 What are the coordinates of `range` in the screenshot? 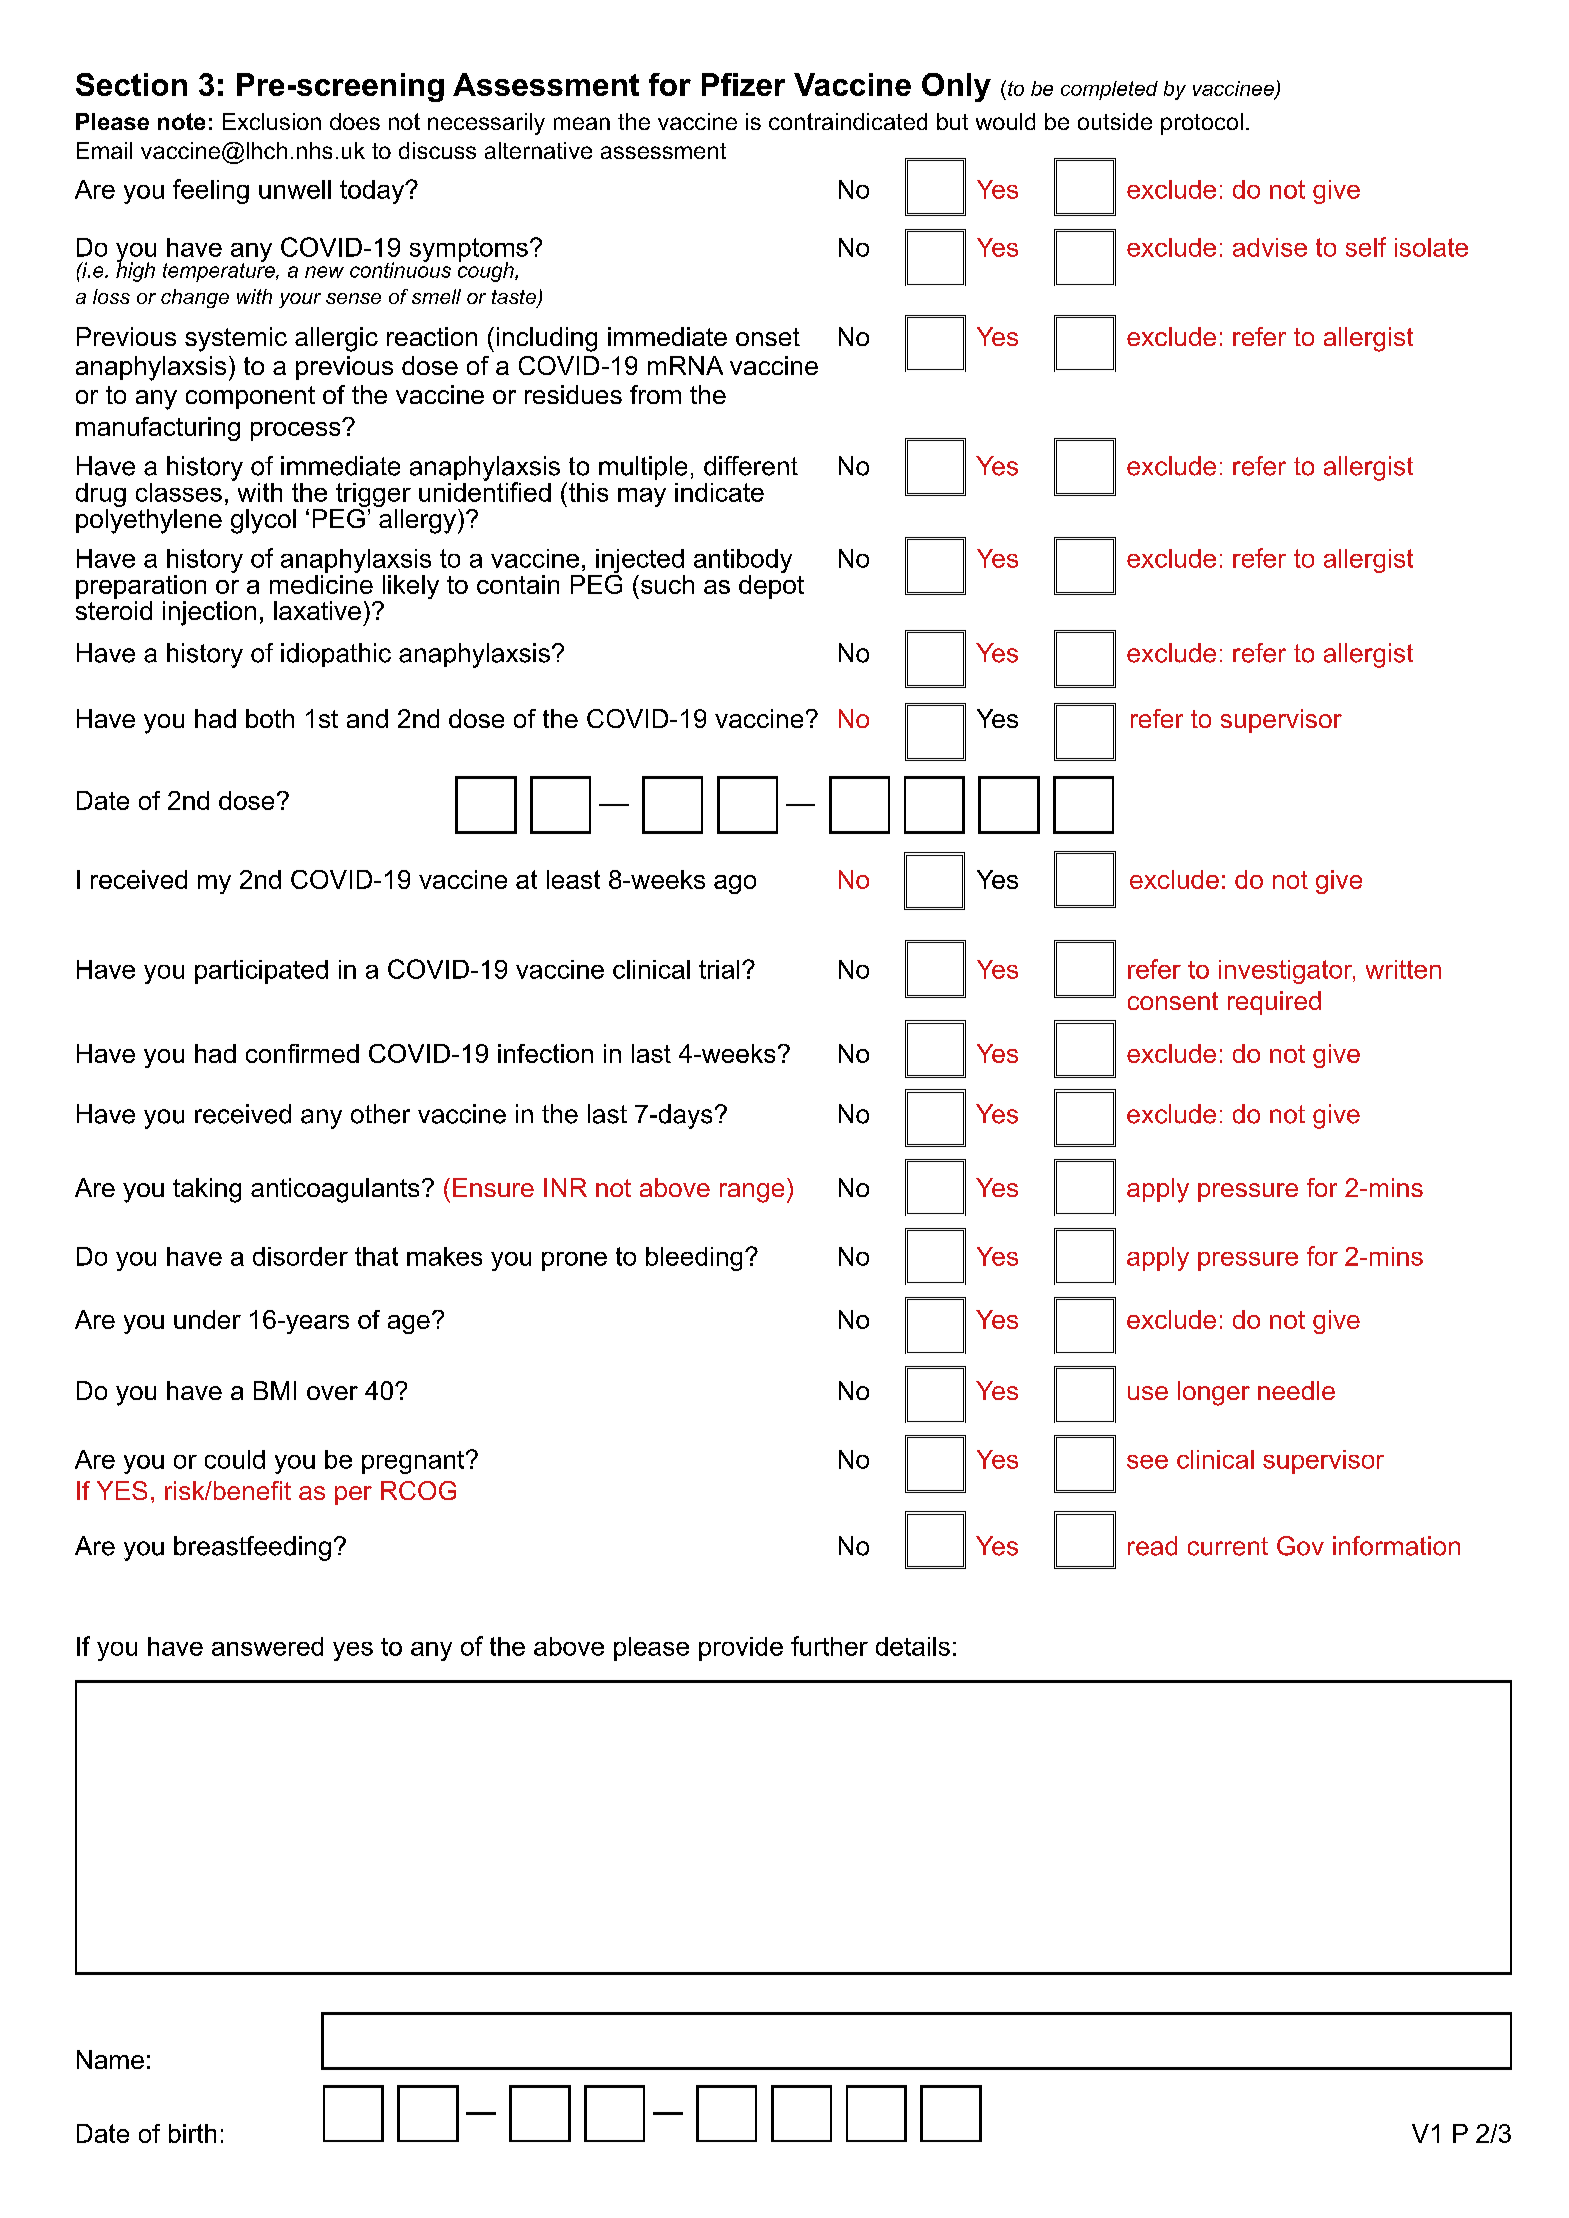 It's located at (752, 1193).
